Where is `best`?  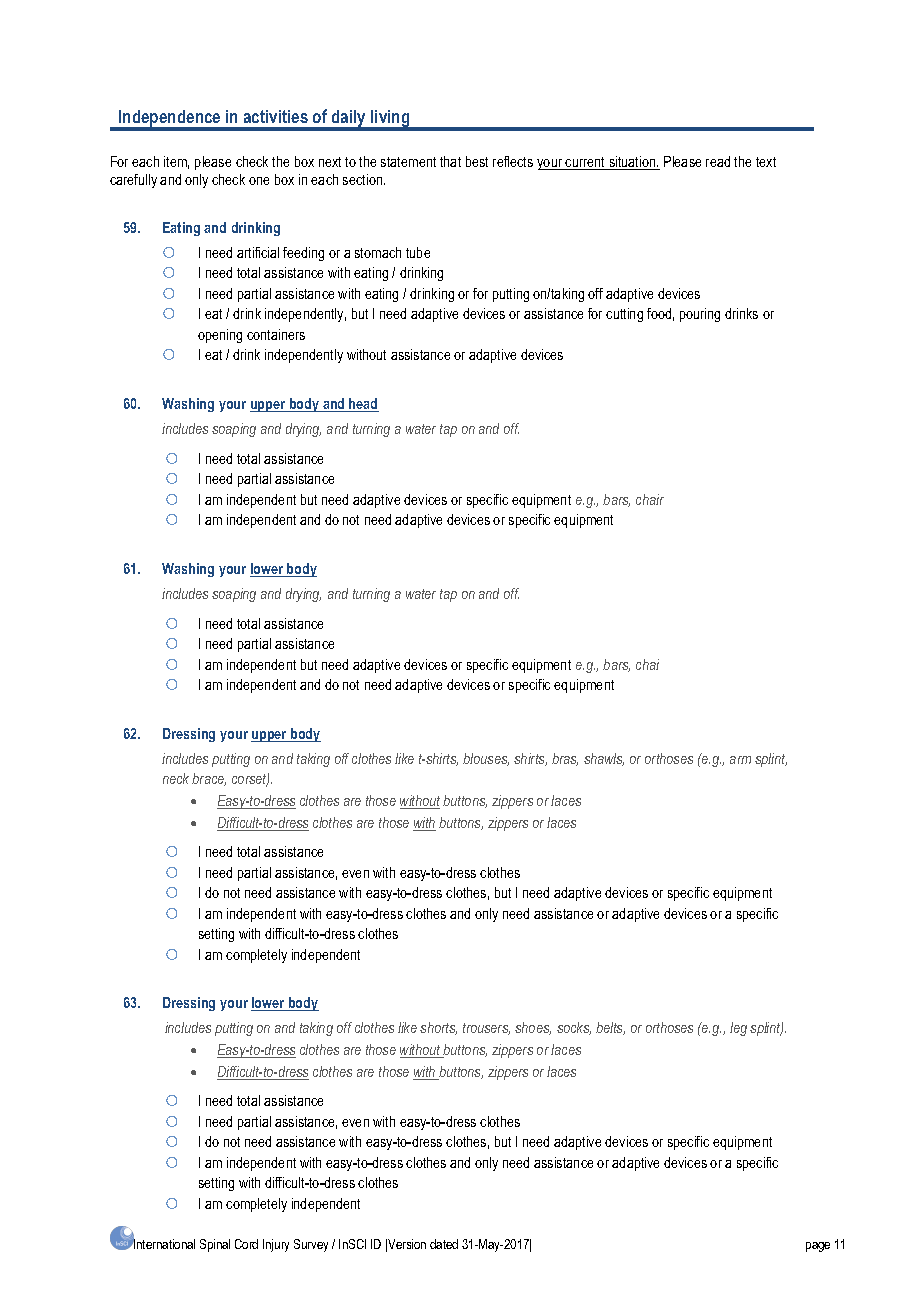
best is located at coordinates (477, 161).
